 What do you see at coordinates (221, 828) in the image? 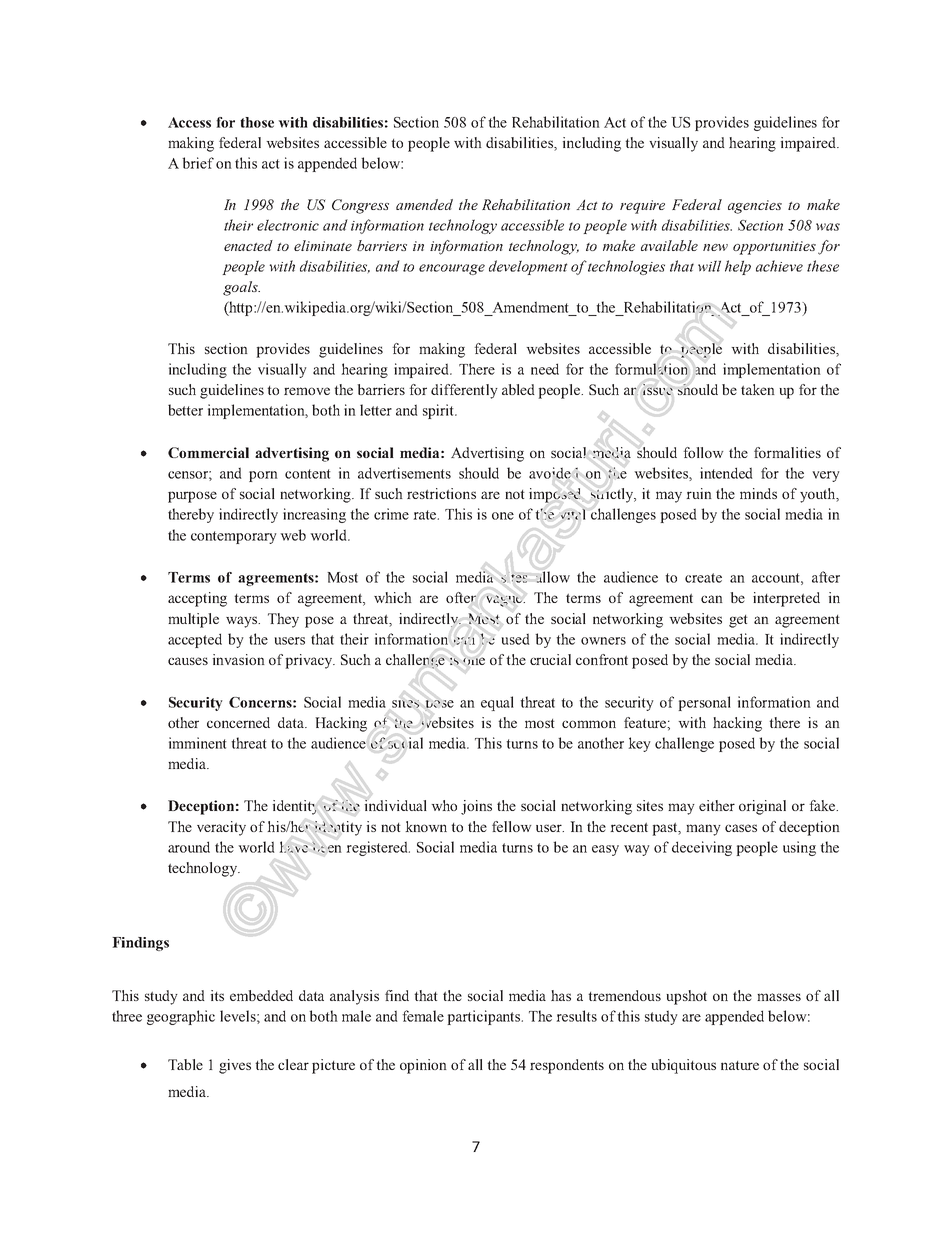
I see `veracity` at bounding box center [221, 828].
